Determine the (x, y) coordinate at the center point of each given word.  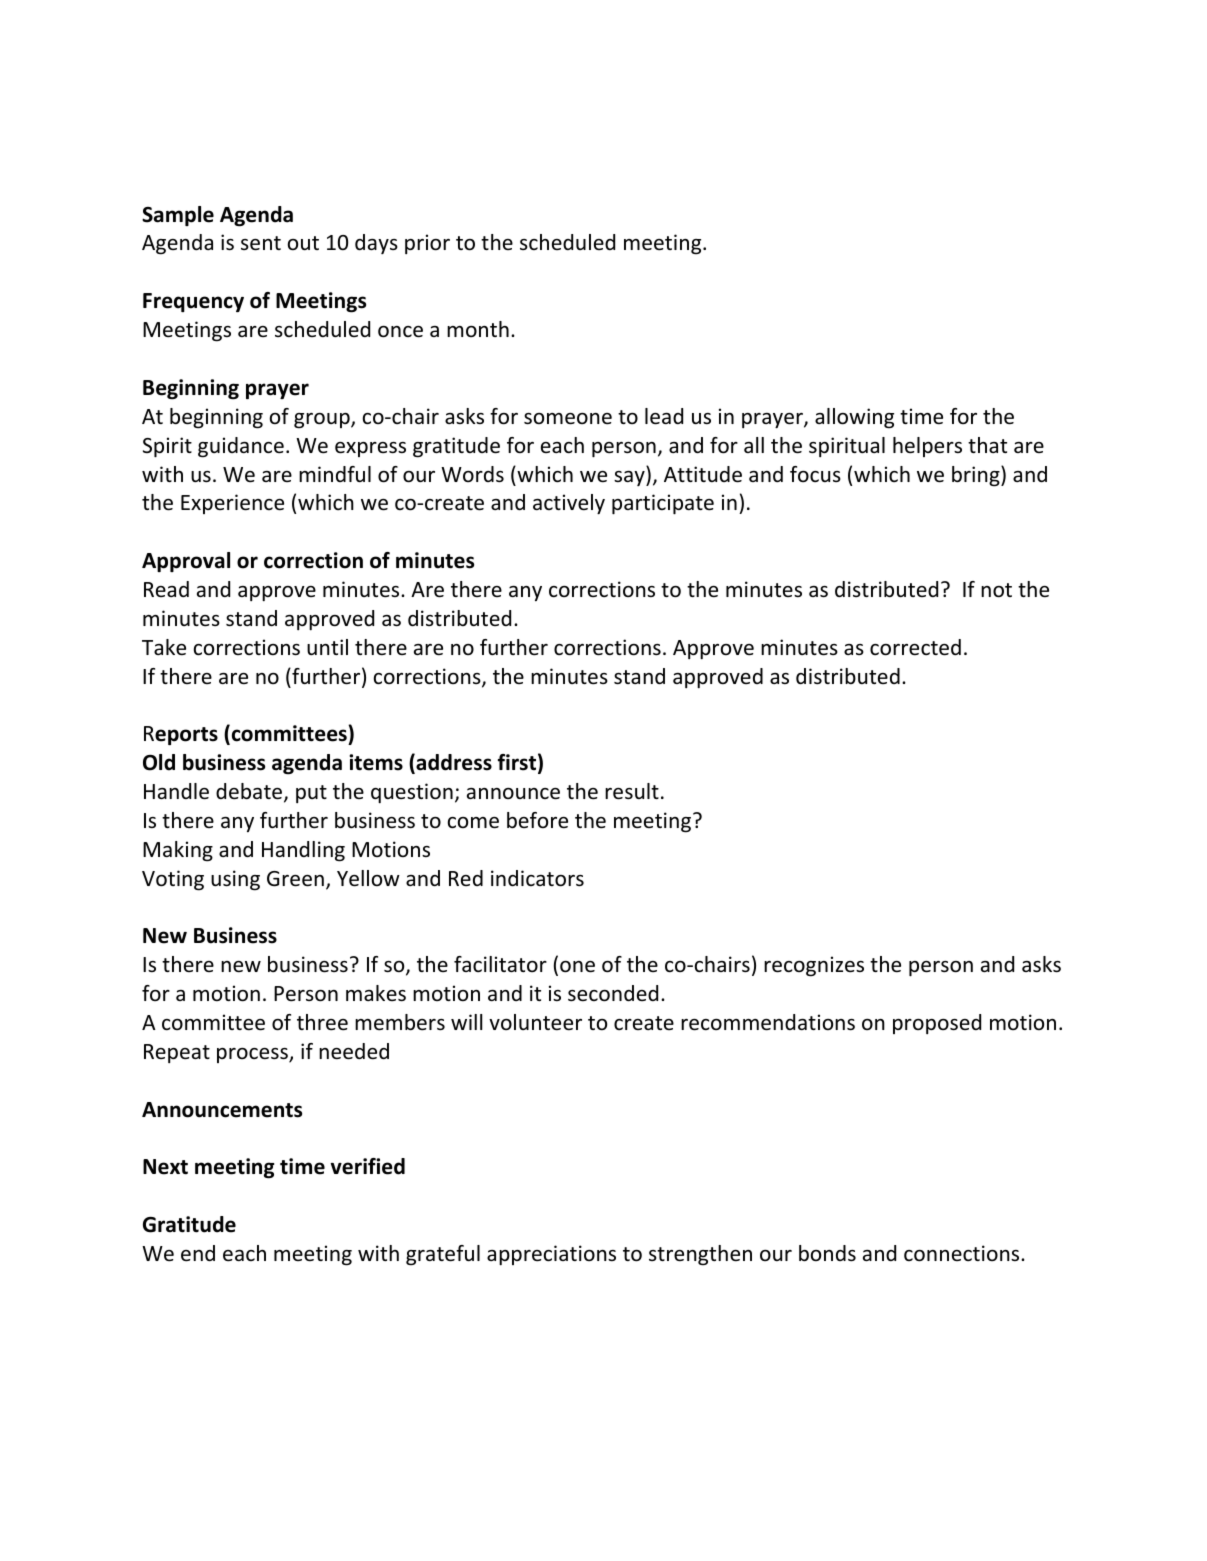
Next (165, 1167)
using (235, 880)
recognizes (814, 966)
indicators (537, 878)
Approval (186, 562)
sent (261, 243)
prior (427, 244)
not (996, 590)
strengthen (700, 1255)
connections (963, 1253)
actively (569, 504)
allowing (854, 418)
